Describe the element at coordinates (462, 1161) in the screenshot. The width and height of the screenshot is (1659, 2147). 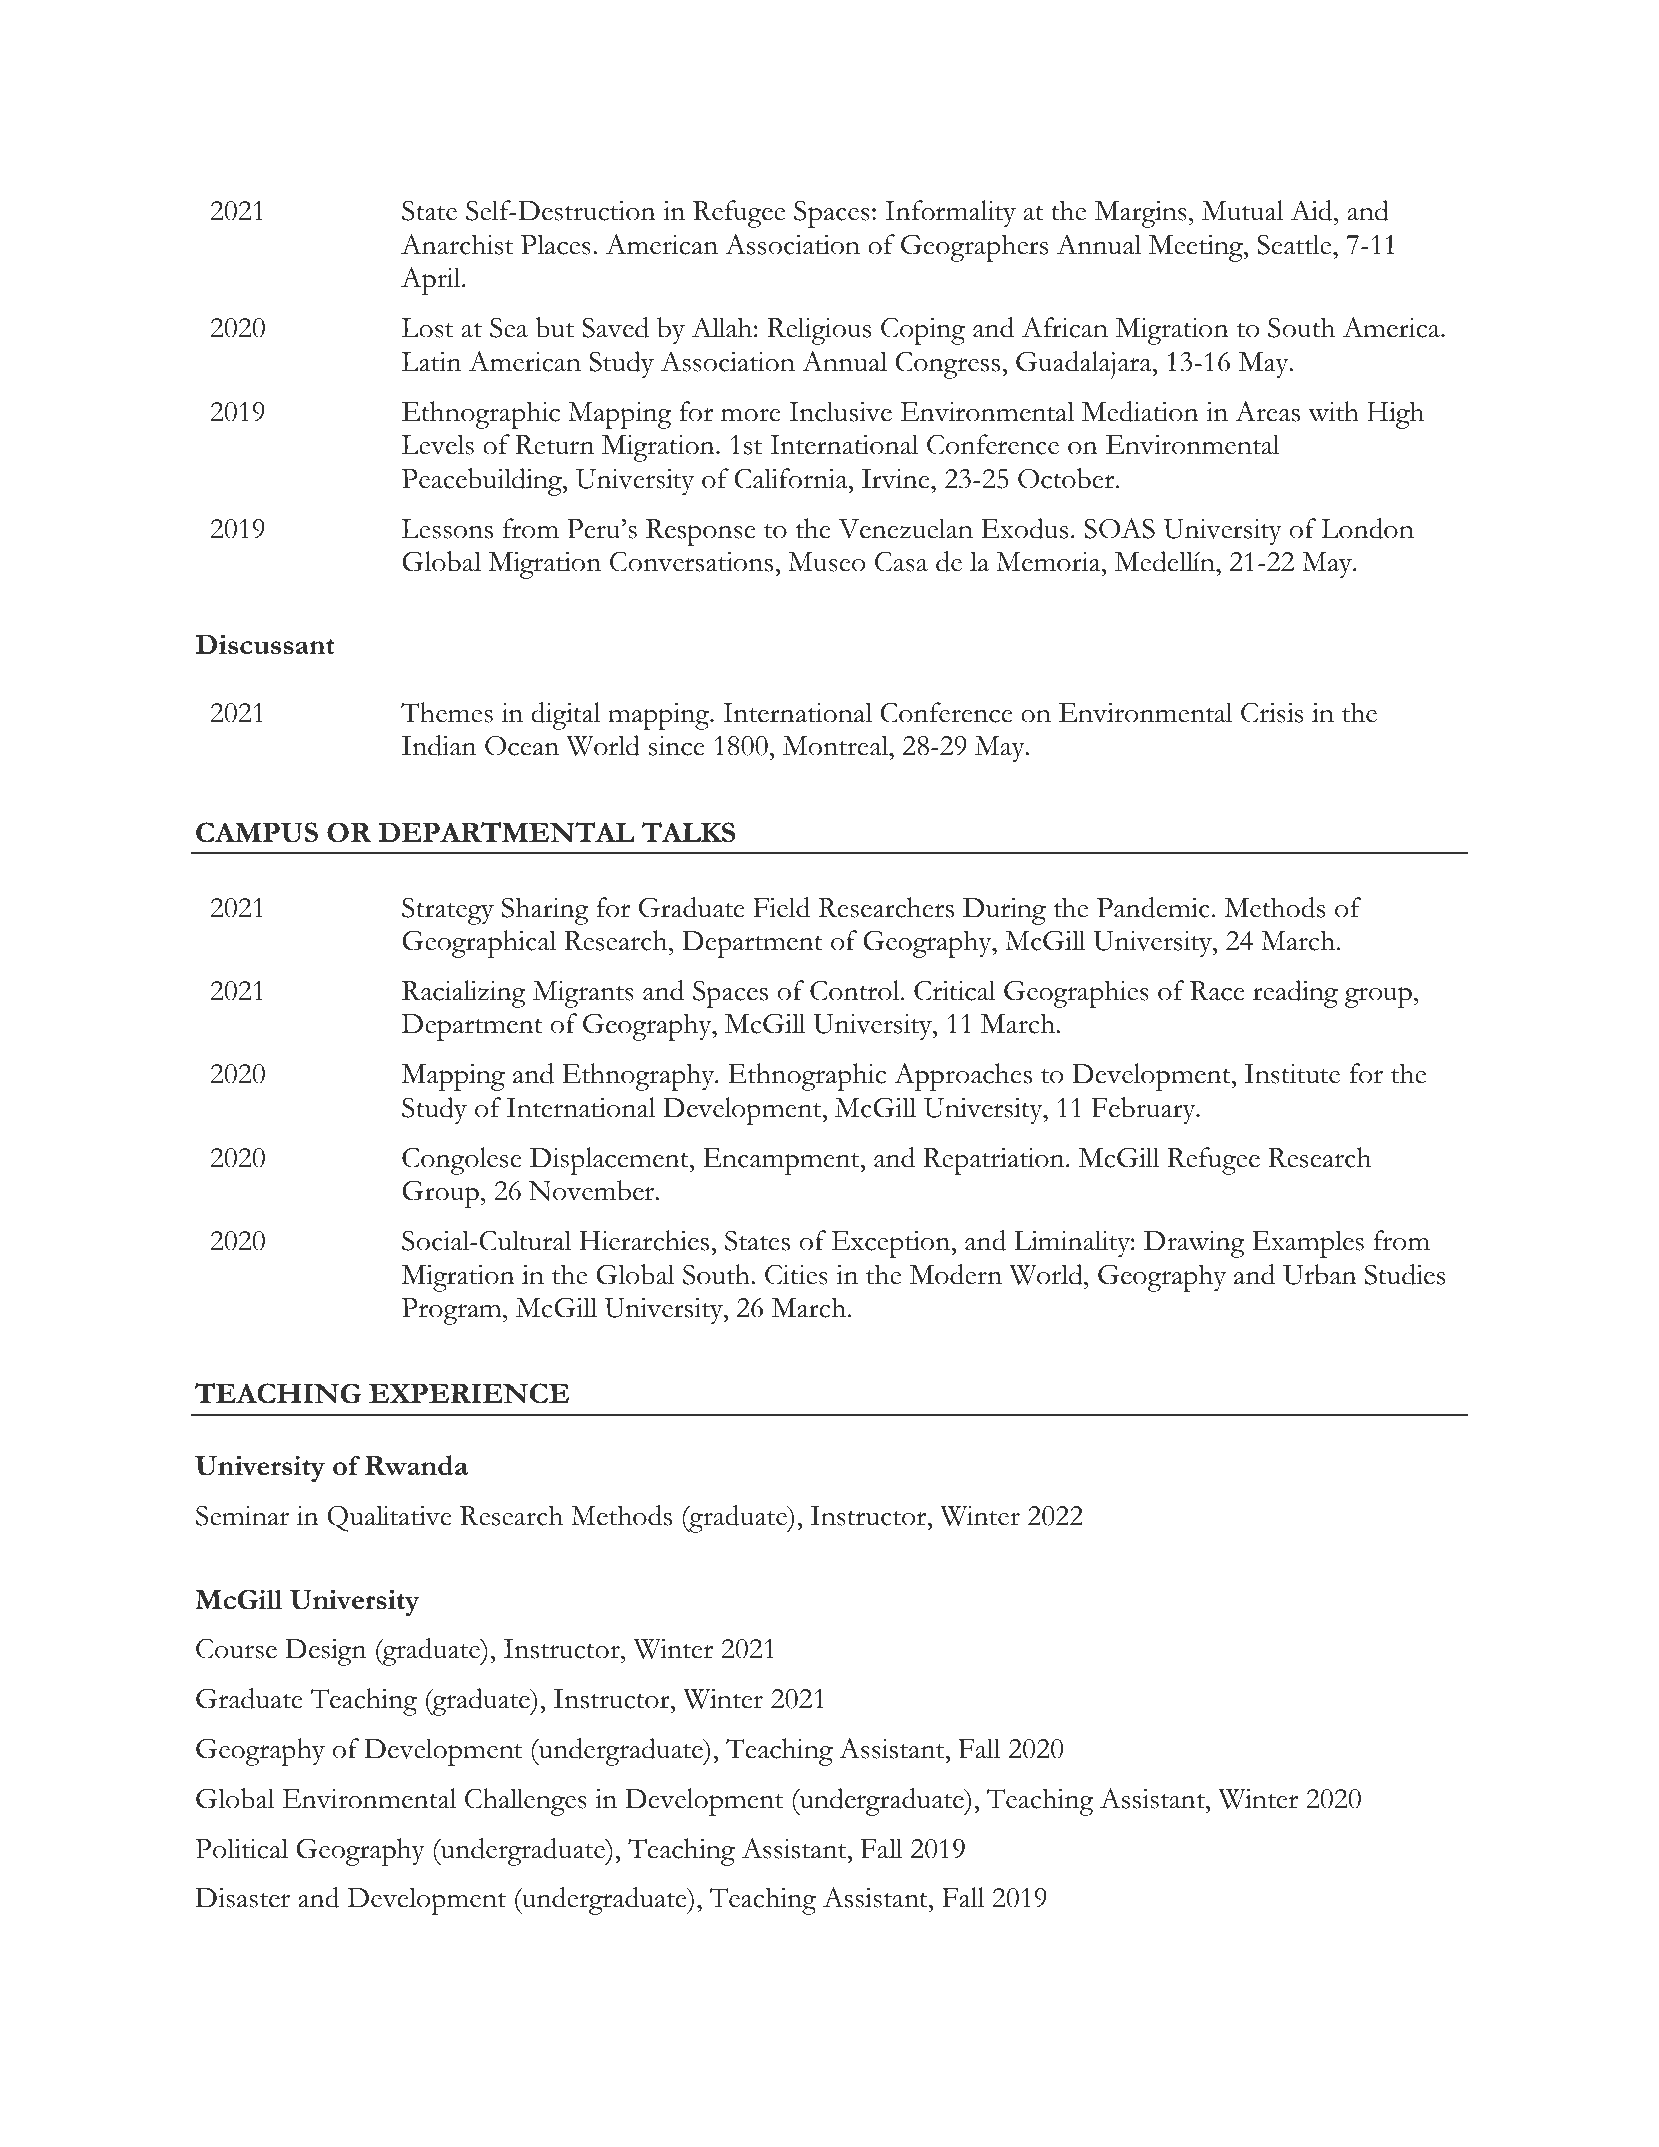
I see `Congolese` at that location.
